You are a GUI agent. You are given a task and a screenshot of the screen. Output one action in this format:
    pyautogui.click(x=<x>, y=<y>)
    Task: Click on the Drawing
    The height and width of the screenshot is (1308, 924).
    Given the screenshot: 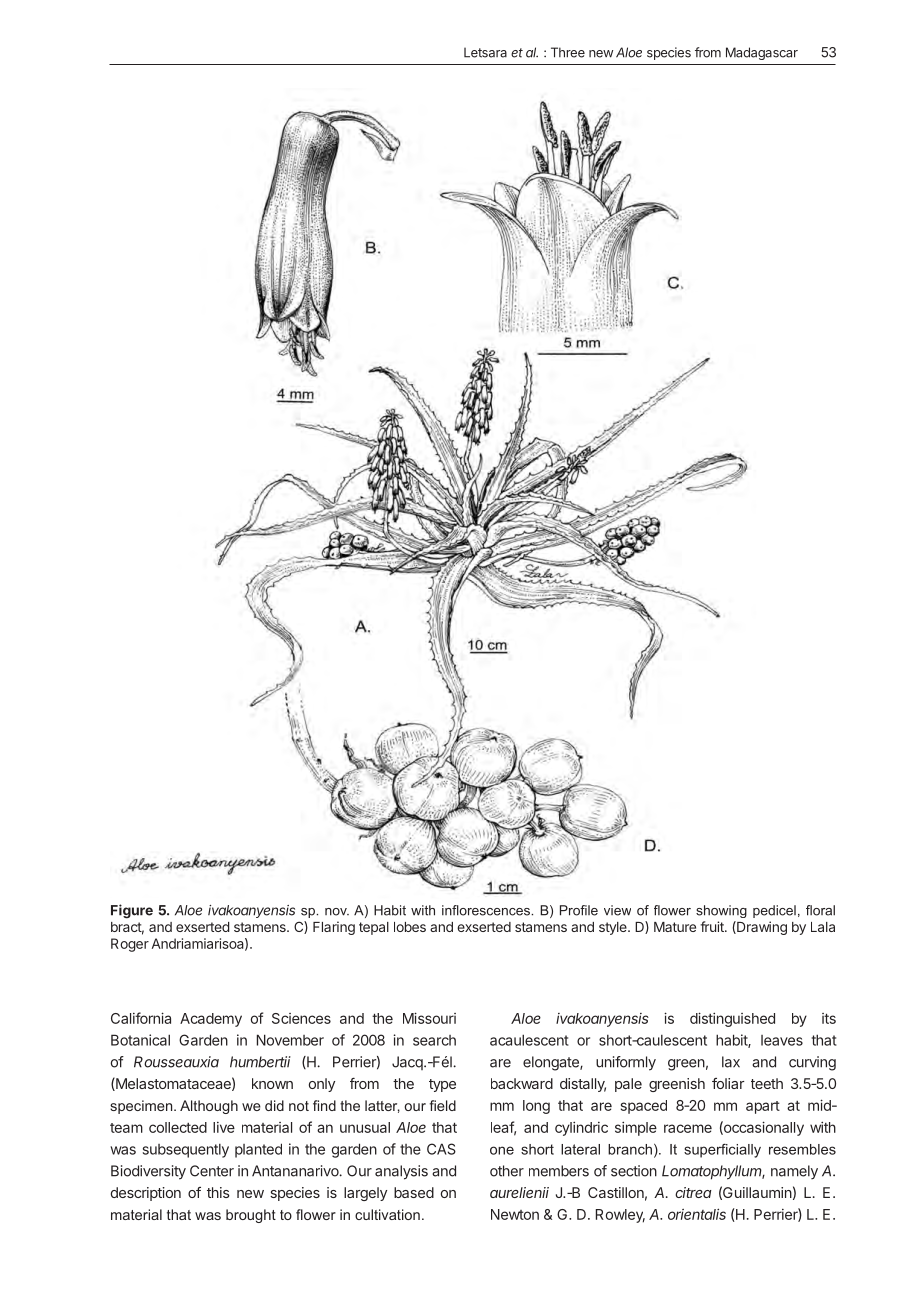 What is the action you would take?
    pyautogui.click(x=761, y=928)
